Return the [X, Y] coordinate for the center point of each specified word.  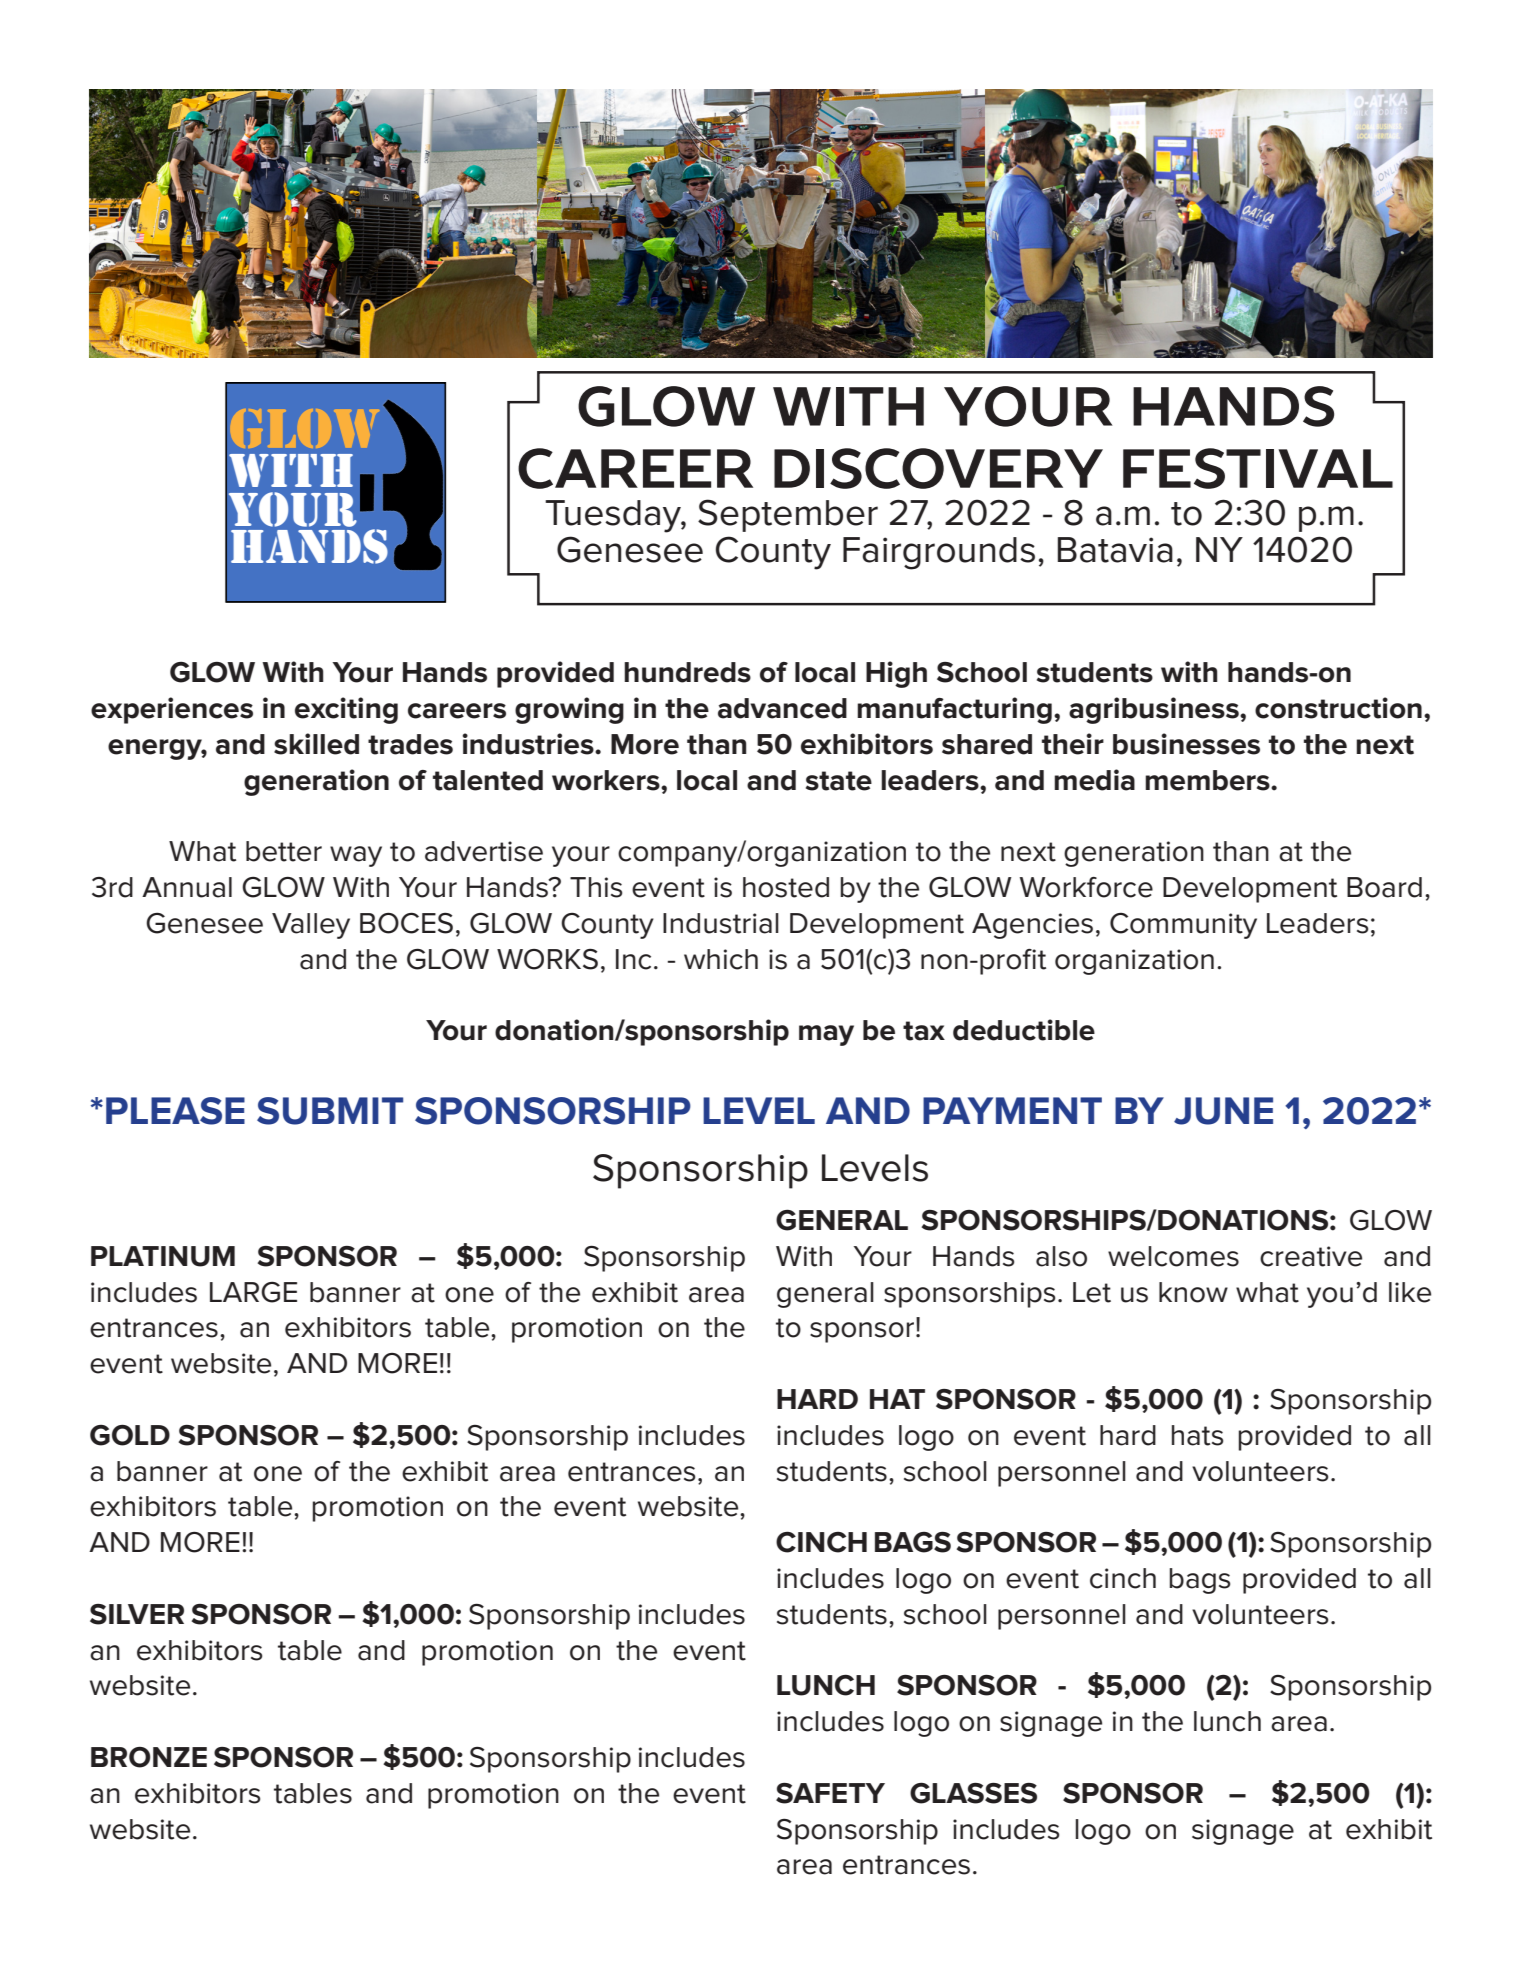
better [284, 851]
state [839, 781]
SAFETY [830, 1793]
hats [1197, 1435]
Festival [1258, 468]
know [1193, 1292]
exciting [346, 710]
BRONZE [149, 1757]
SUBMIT [330, 1111]
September [788, 515]
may [826, 1035]
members [1208, 780]
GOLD [130, 1435]
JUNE [1223, 1111]
